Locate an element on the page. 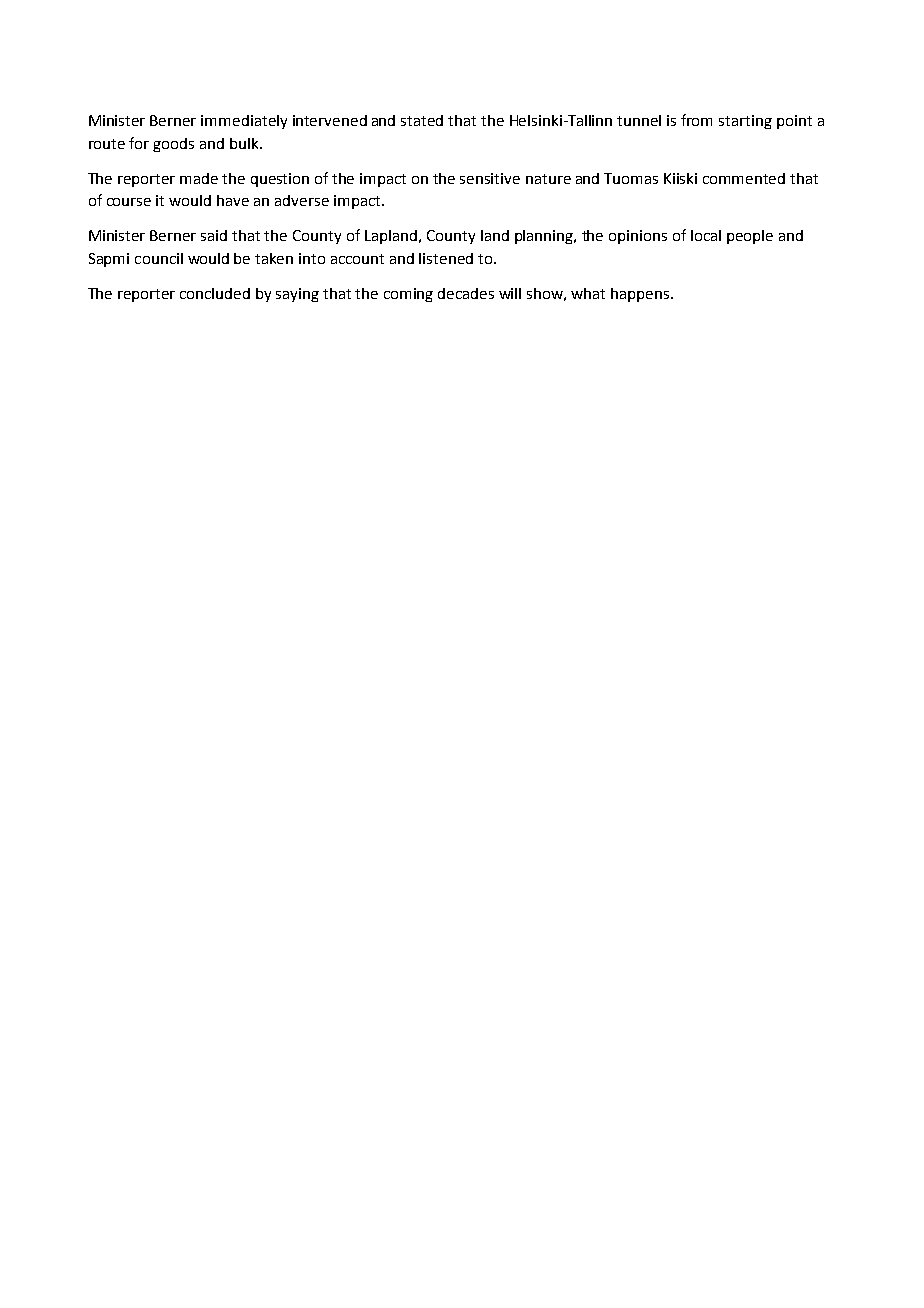 Image resolution: width=924 pixels, height=1308 pixels. stated is located at coordinates (422, 120).
